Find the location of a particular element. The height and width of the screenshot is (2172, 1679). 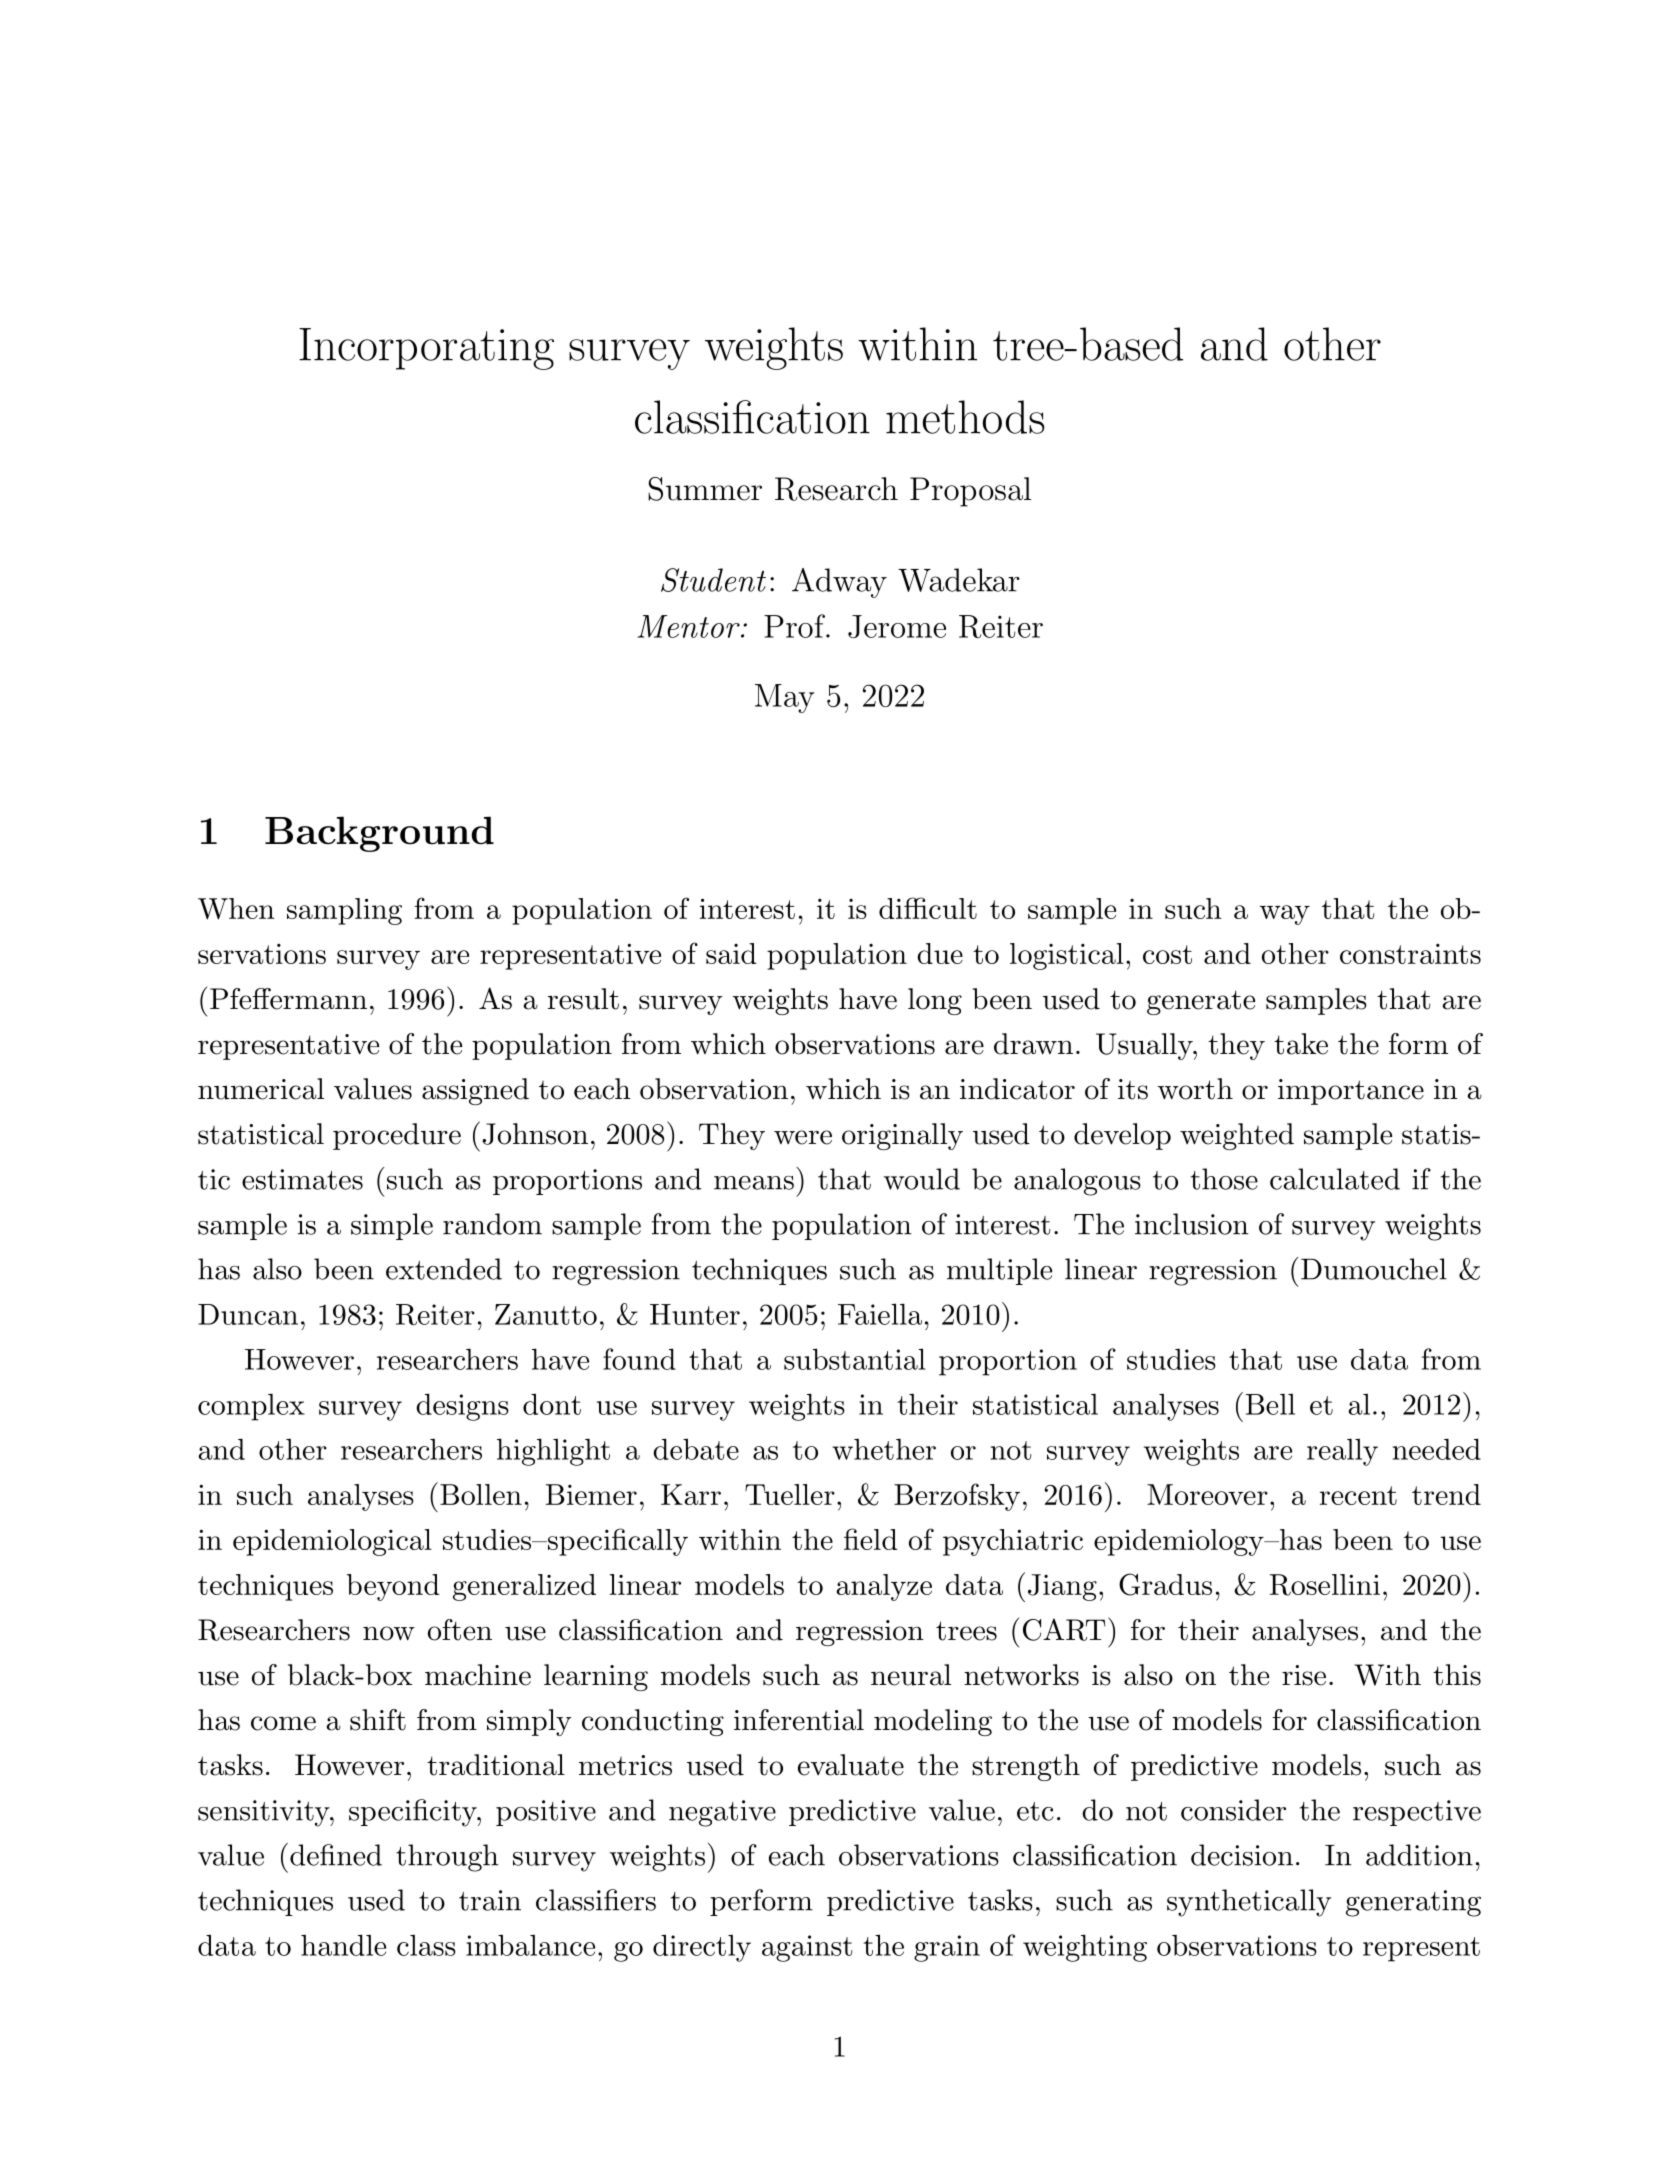

long is located at coordinates (935, 1001).
